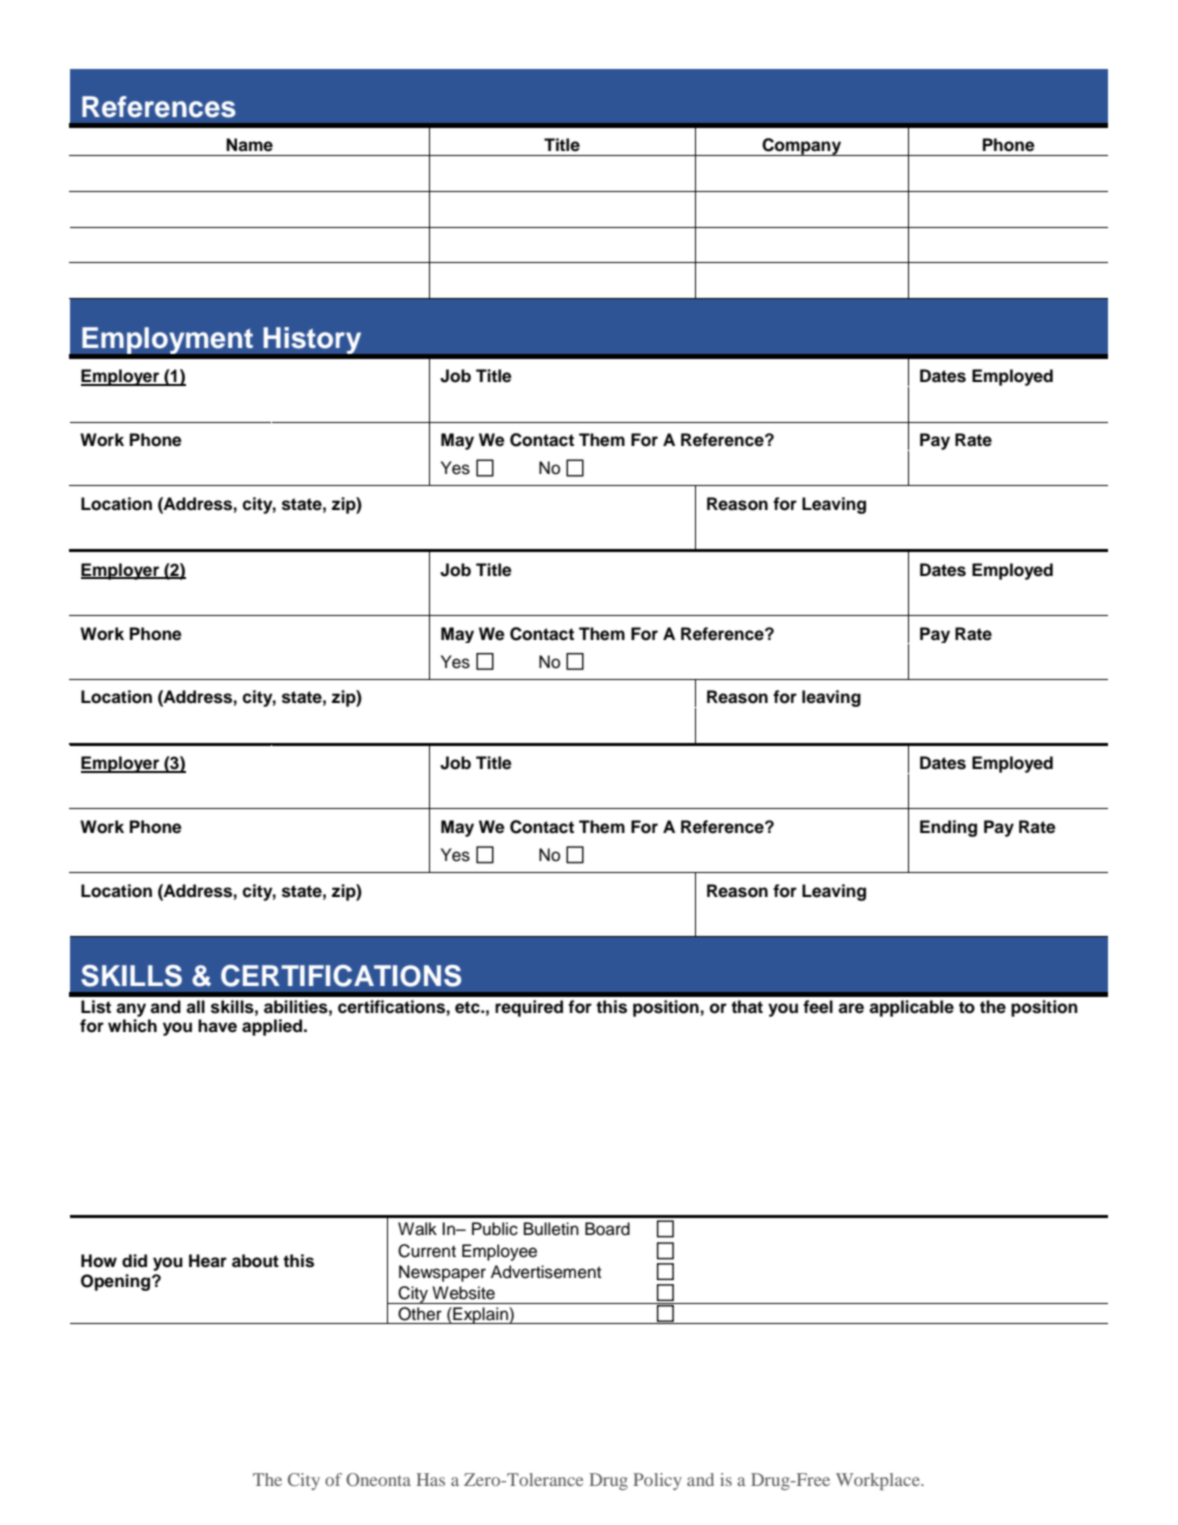 The height and width of the screenshot is (1525, 1178). What do you see at coordinates (217, 1026) in the screenshot?
I see `have` at bounding box center [217, 1026].
